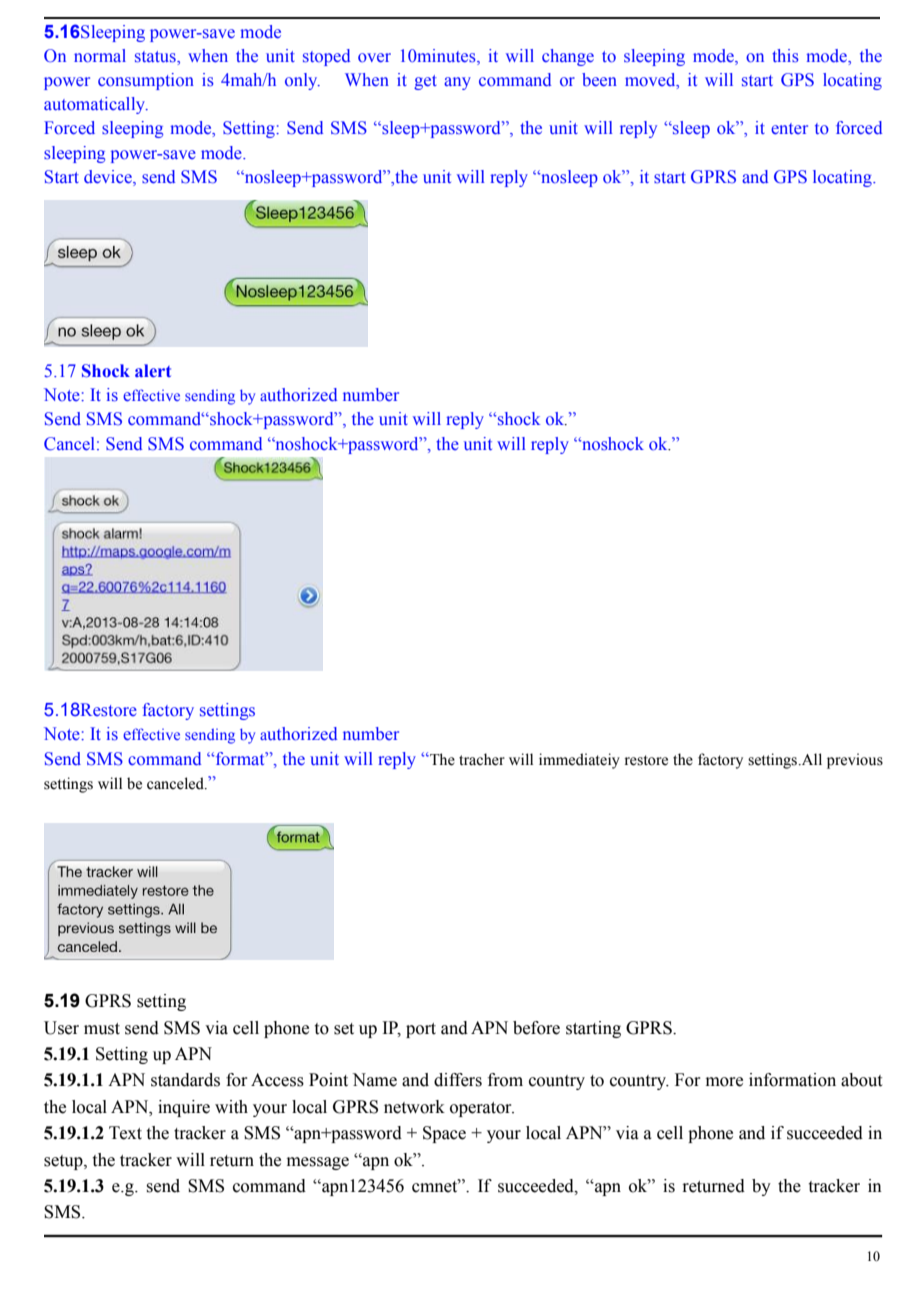 The image size is (924, 1308). I want to click on Text, so click(125, 1133).
